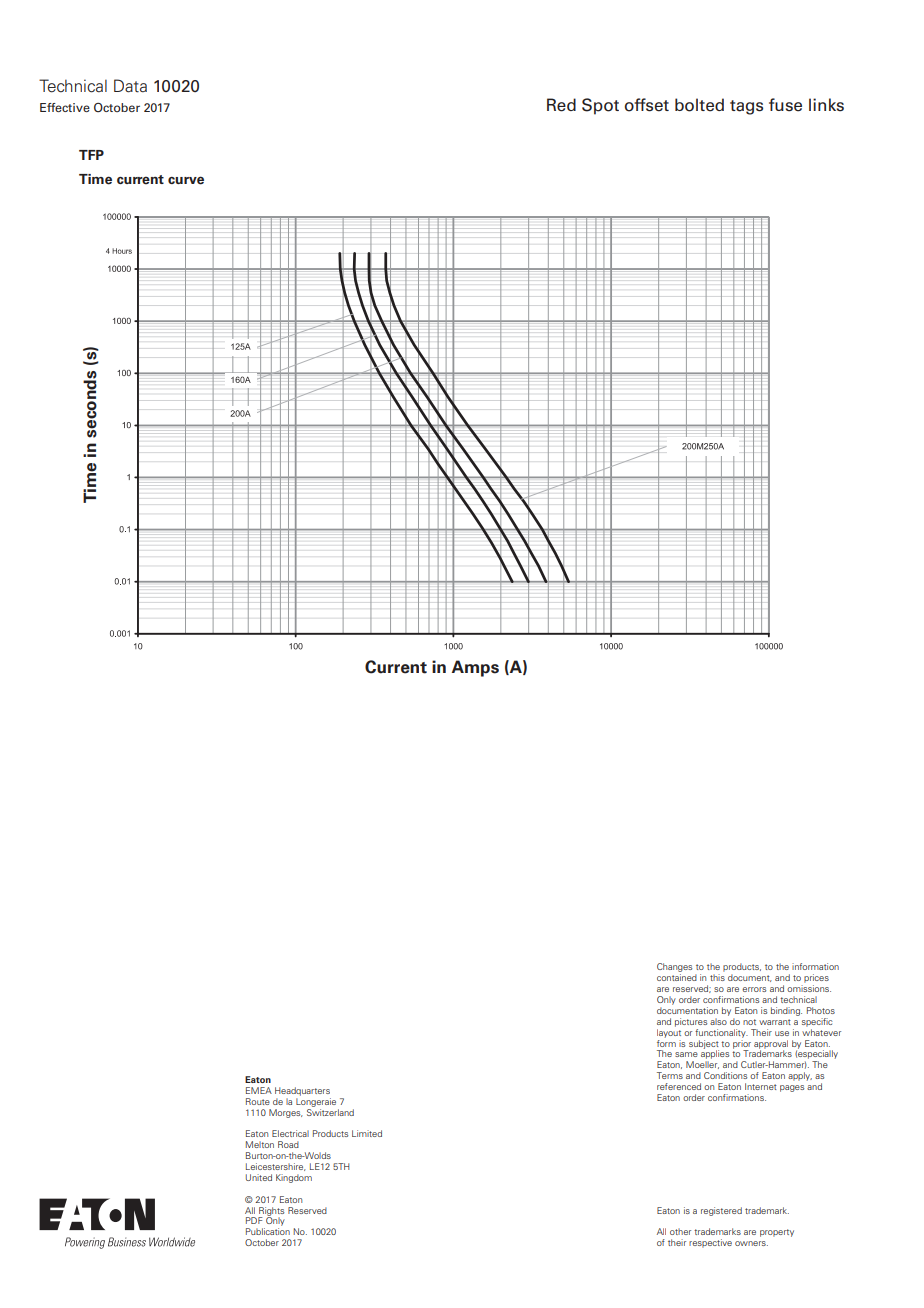 The width and height of the document is (924, 1308). Describe the element at coordinates (475, 668) in the document. I see `Amps` at that location.
